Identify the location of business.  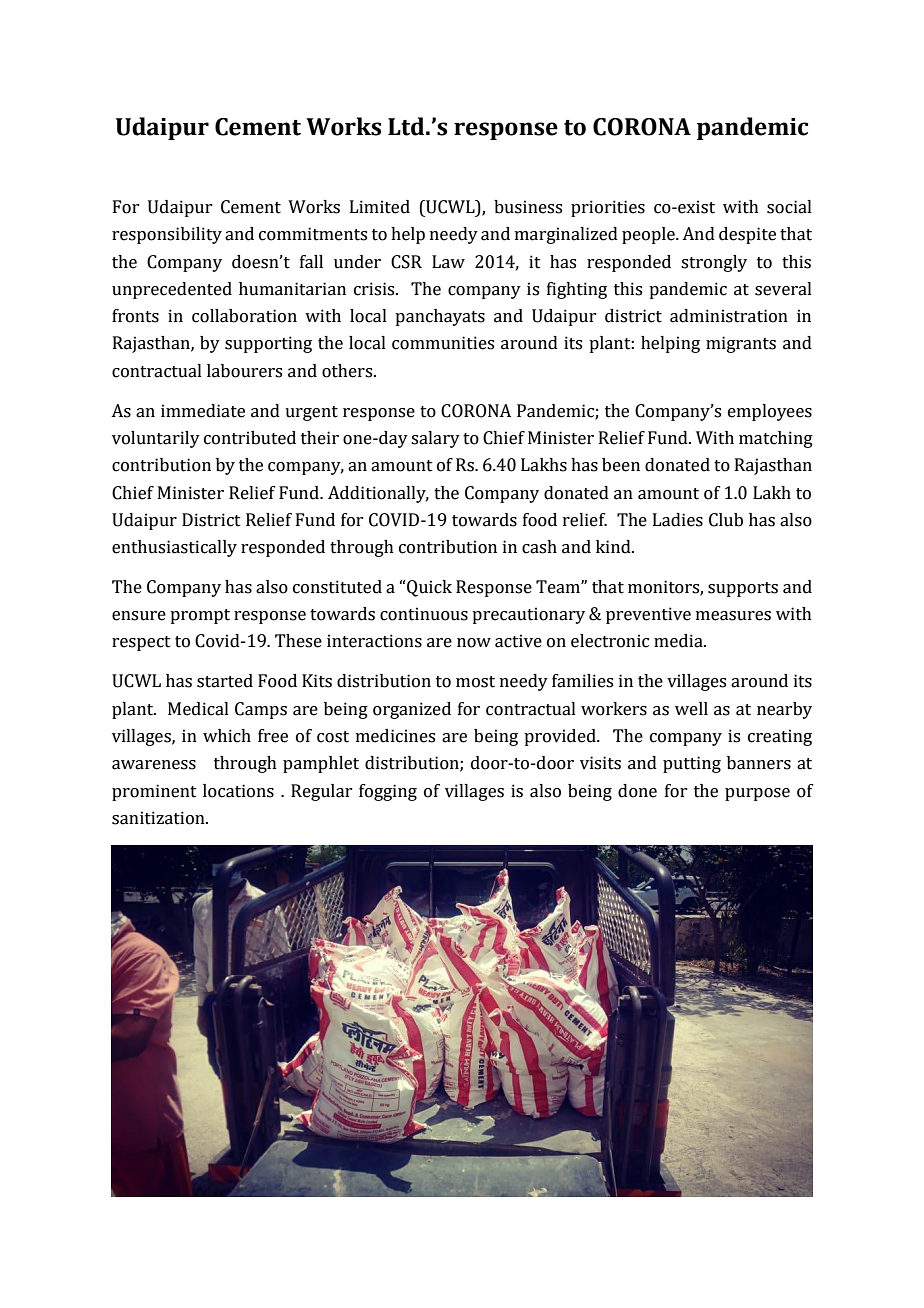
(528, 207).
